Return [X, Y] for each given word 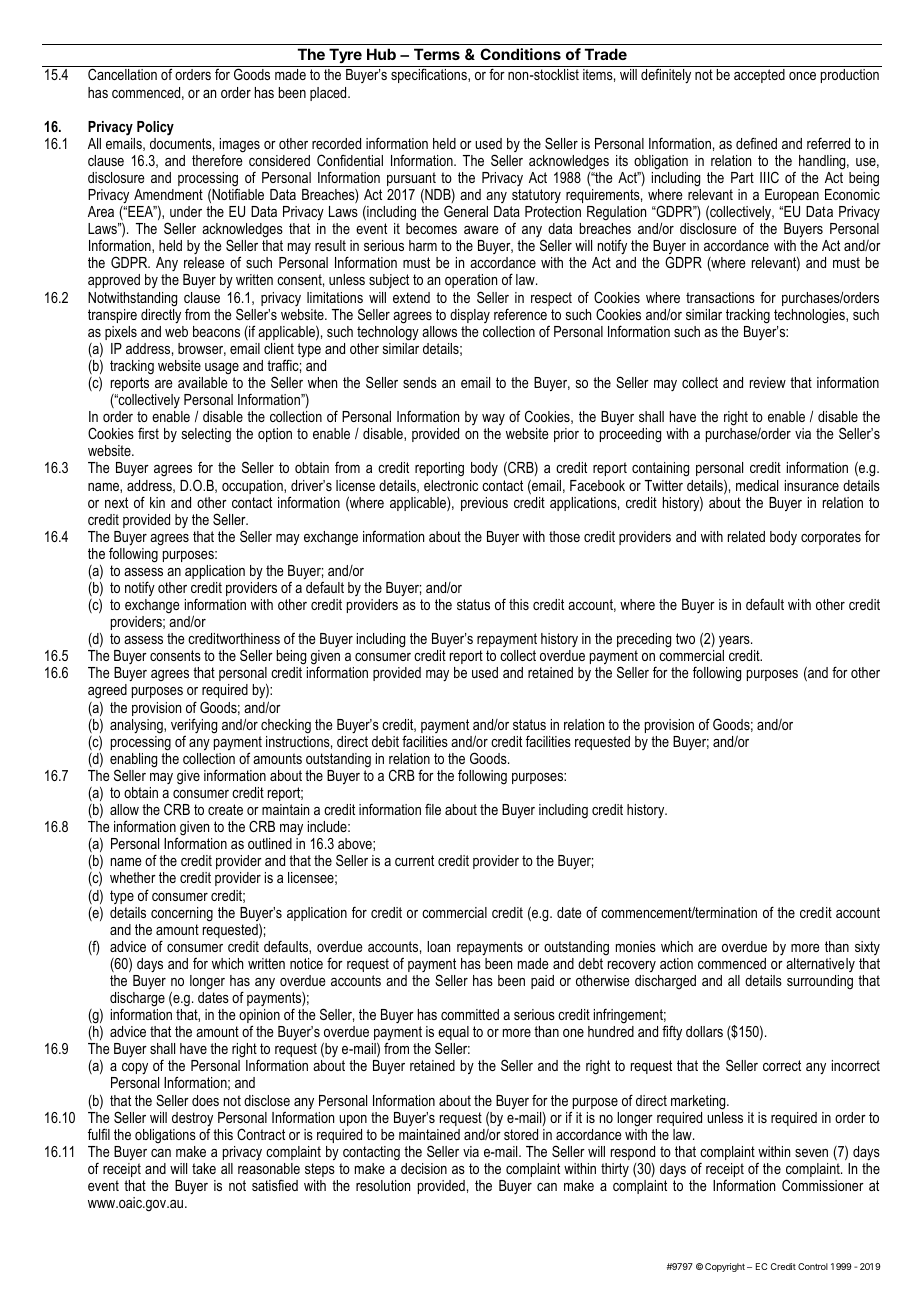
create [225, 809]
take [204, 1168]
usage [222, 369]
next [116, 502]
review [768, 382]
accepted [759, 76]
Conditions [520, 54]
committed [470, 1014]
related [746, 536]
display [470, 316]
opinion [259, 1017]
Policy [155, 128]
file [433, 809]
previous [484, 504]
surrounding [820, 982]
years [735, 641]
